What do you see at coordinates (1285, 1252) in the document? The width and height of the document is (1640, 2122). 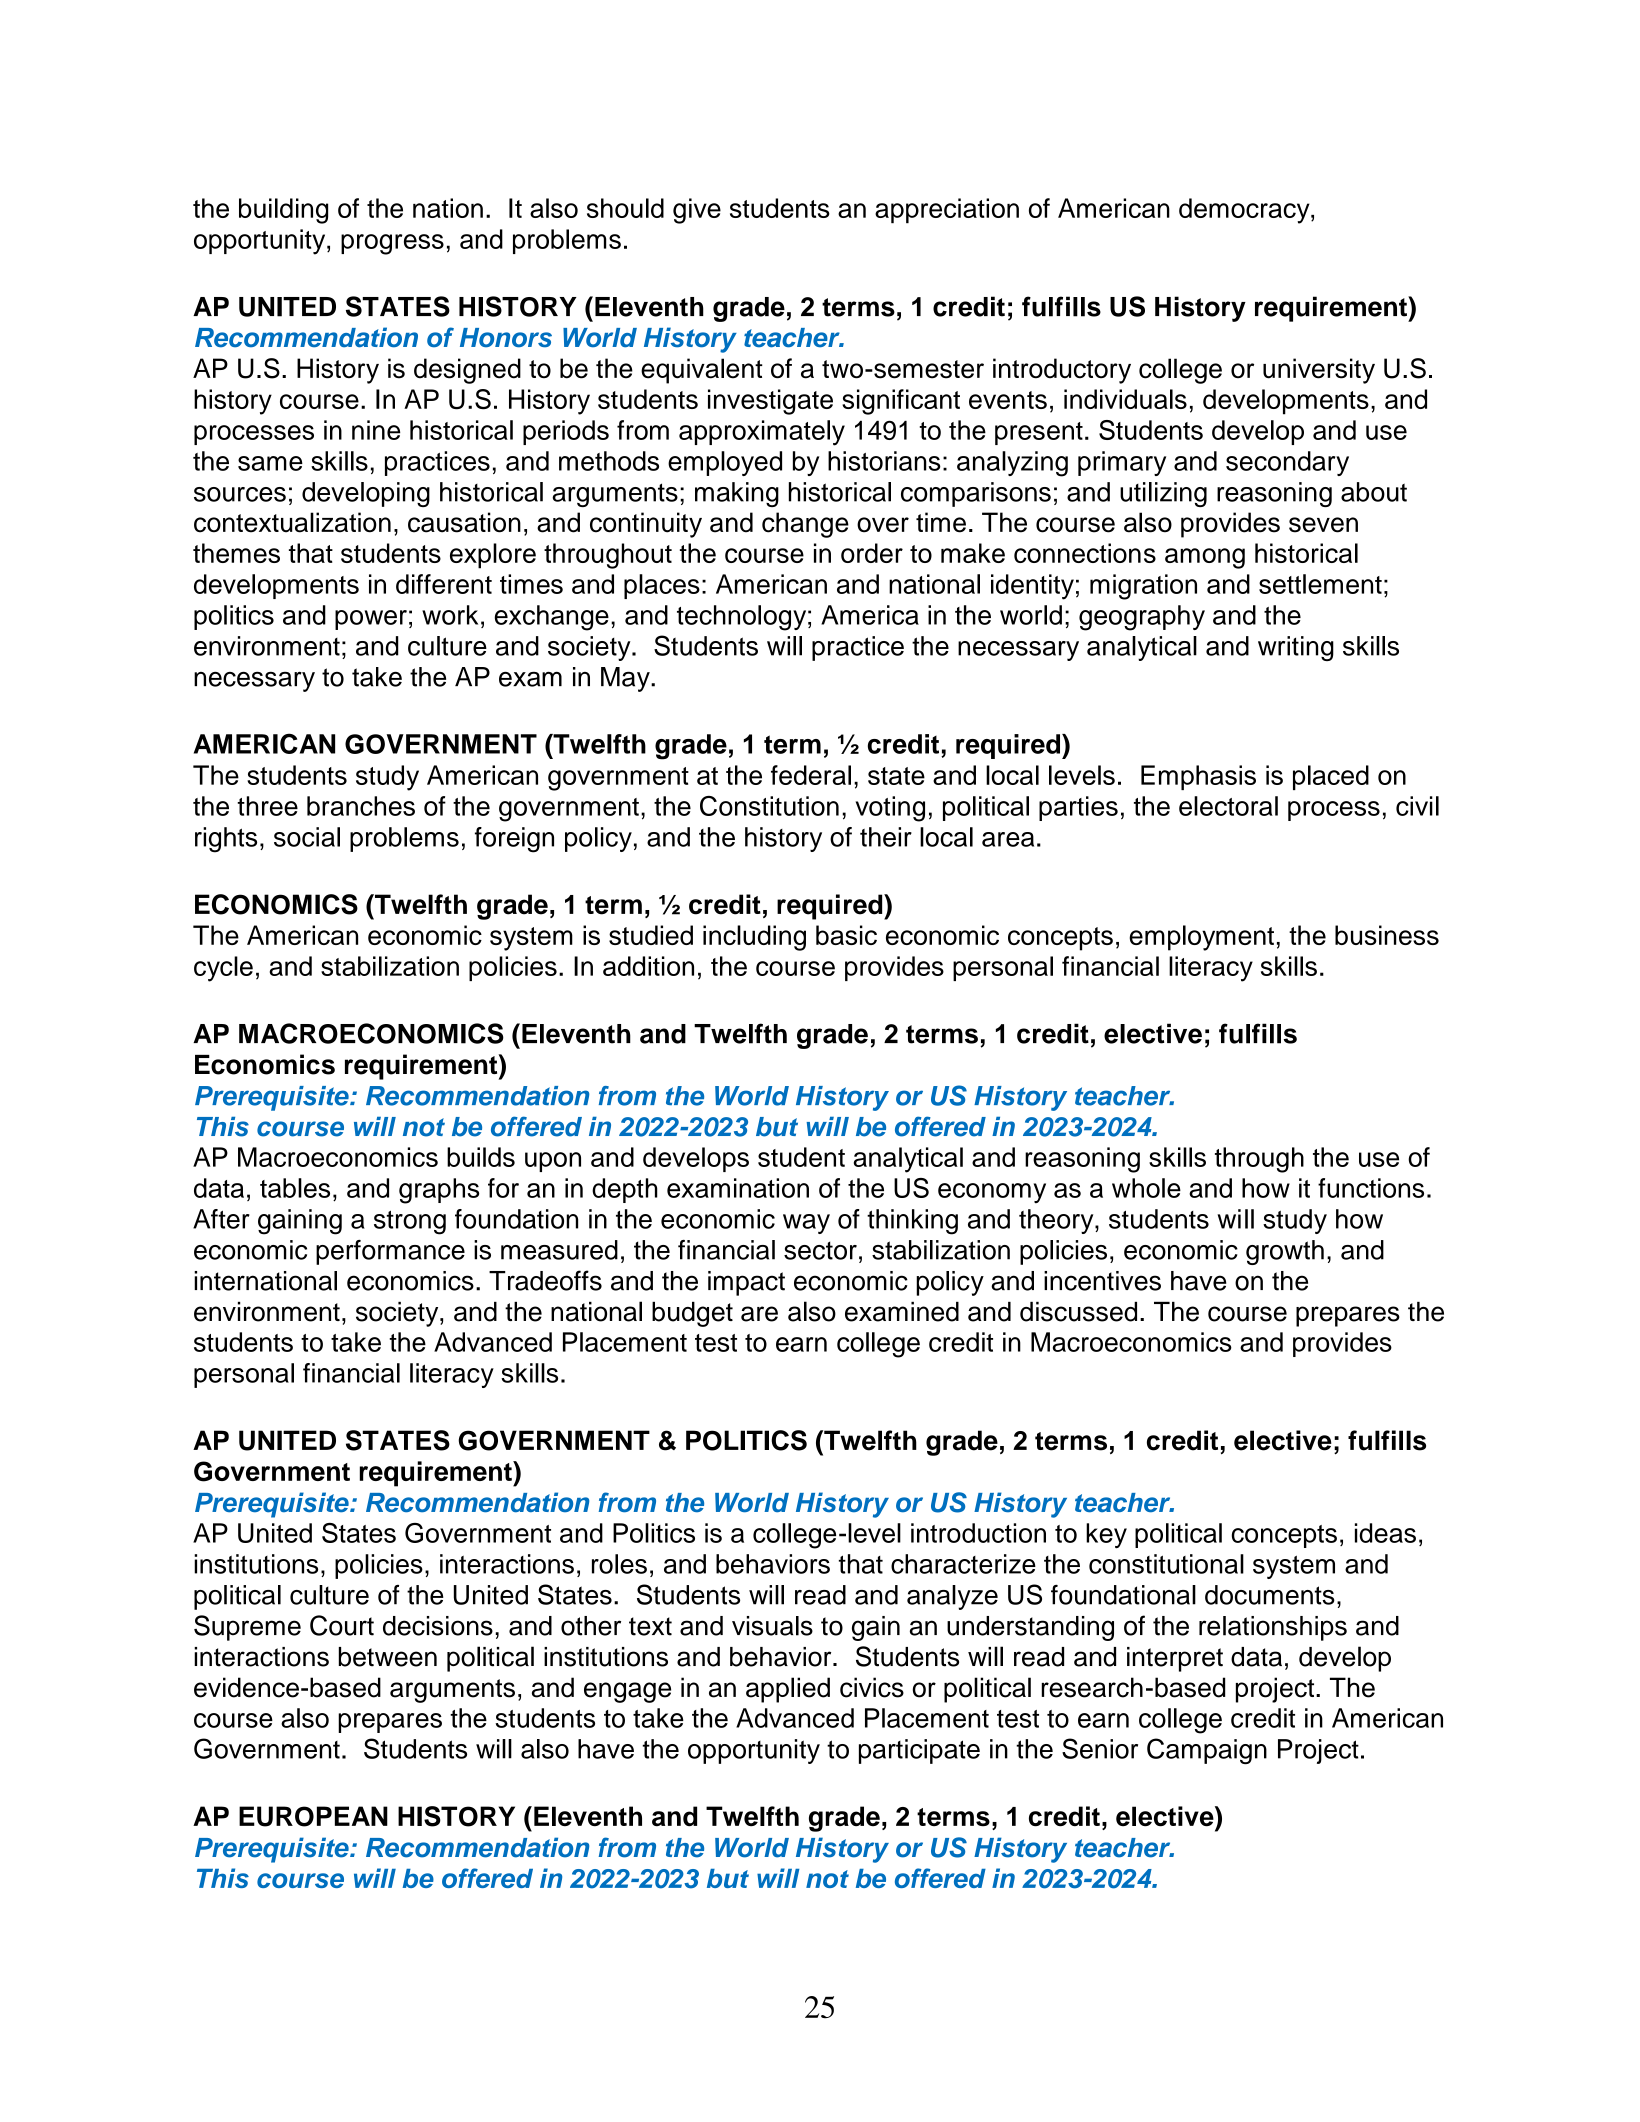 I see `growth` at bounding box center [1285, 1252].
